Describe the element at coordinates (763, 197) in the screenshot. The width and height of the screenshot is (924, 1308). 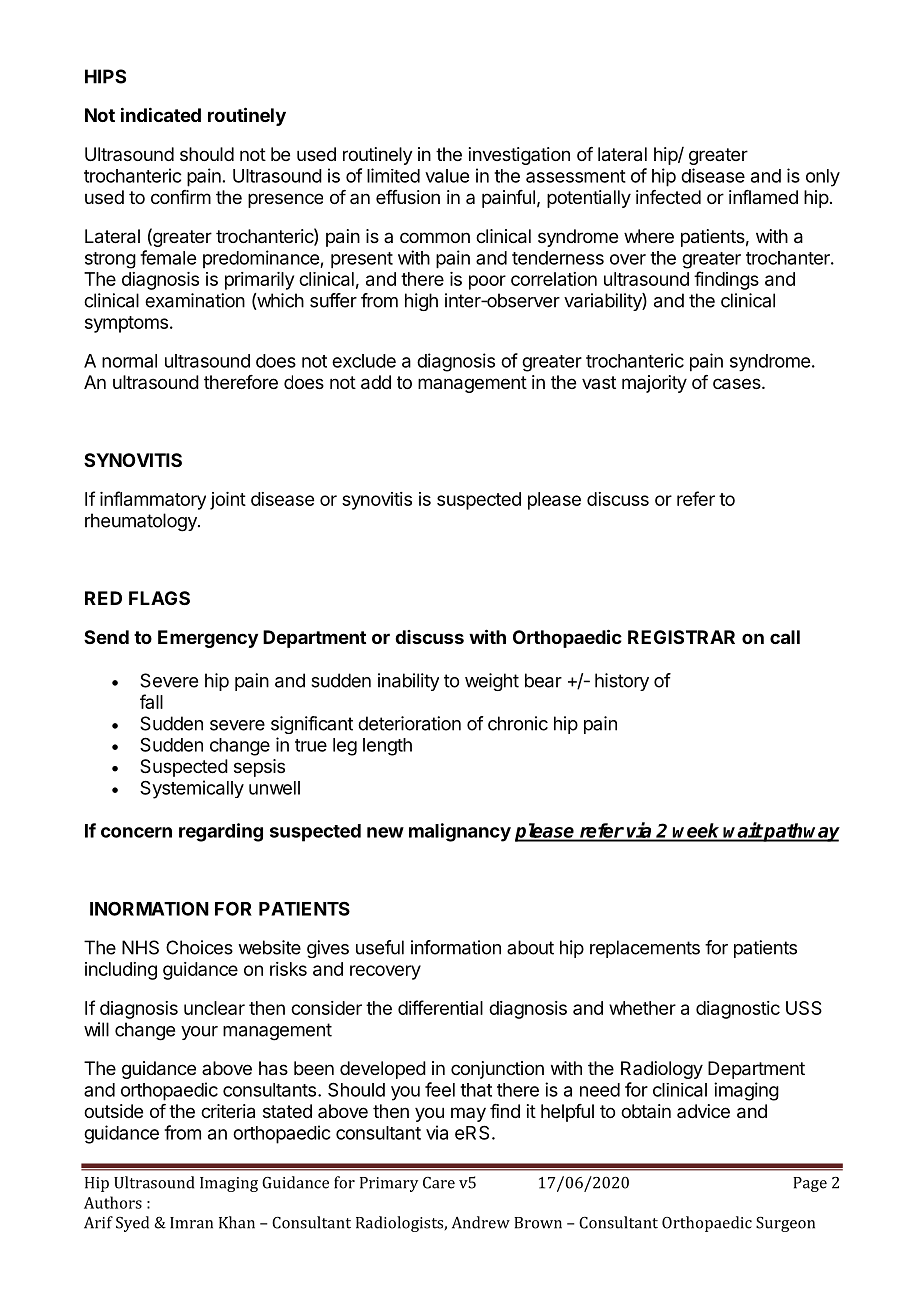
I see `inflamed` at that location.
